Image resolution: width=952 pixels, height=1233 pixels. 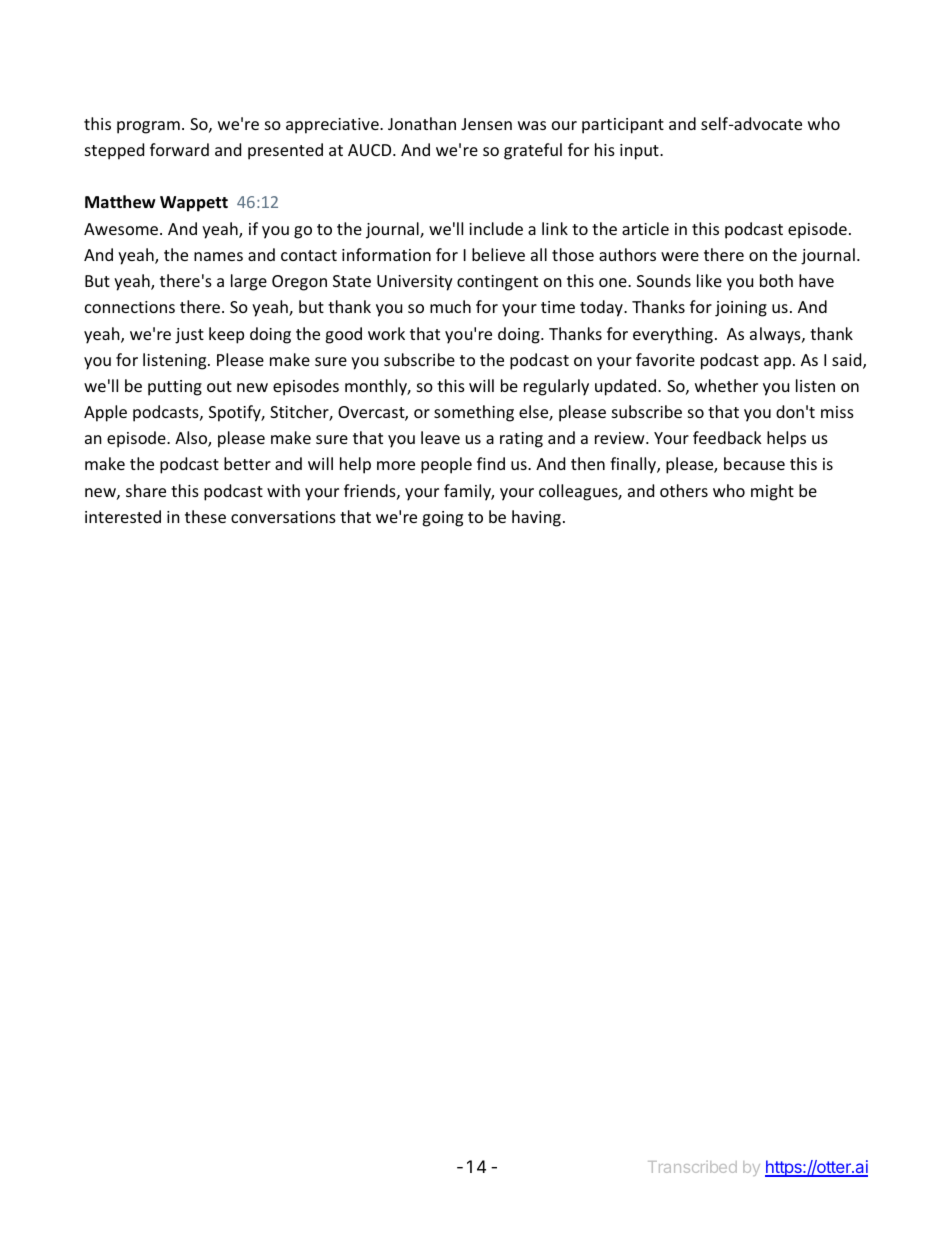 I want to click on having, so click(x=536, y=518).
